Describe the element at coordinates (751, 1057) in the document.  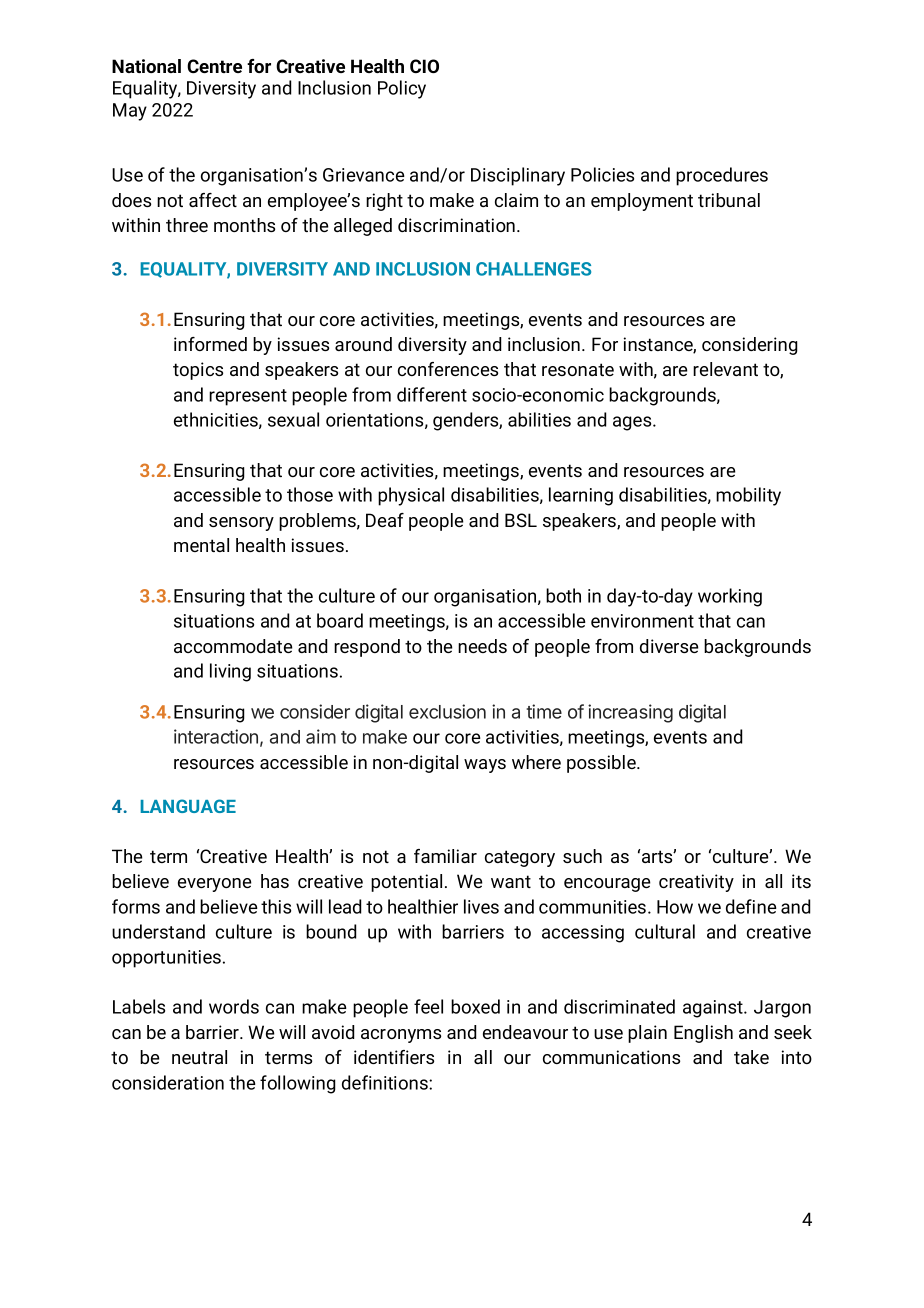
I see `take` at that location.
